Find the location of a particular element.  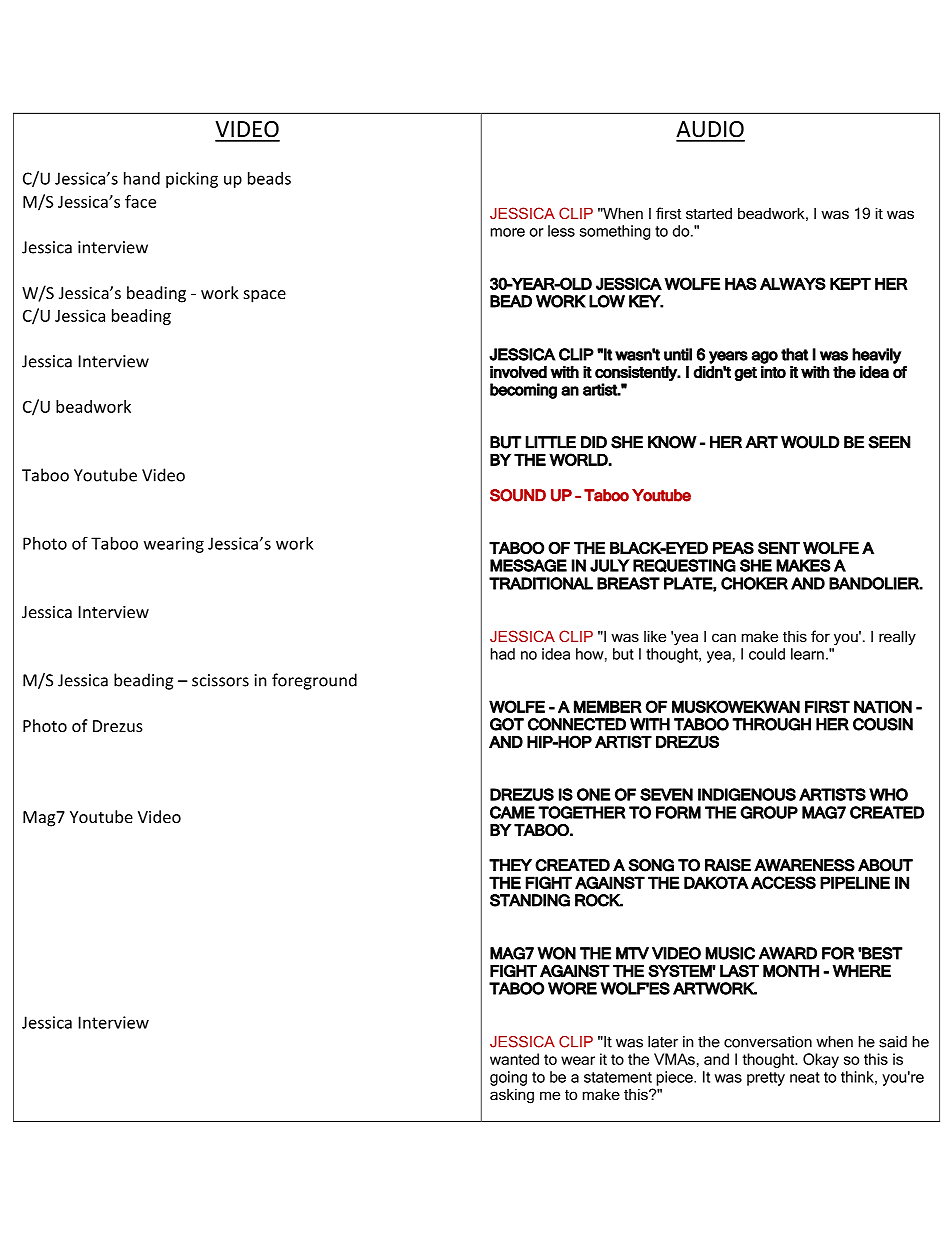

SOUND is located at coordinates (518, 495).
